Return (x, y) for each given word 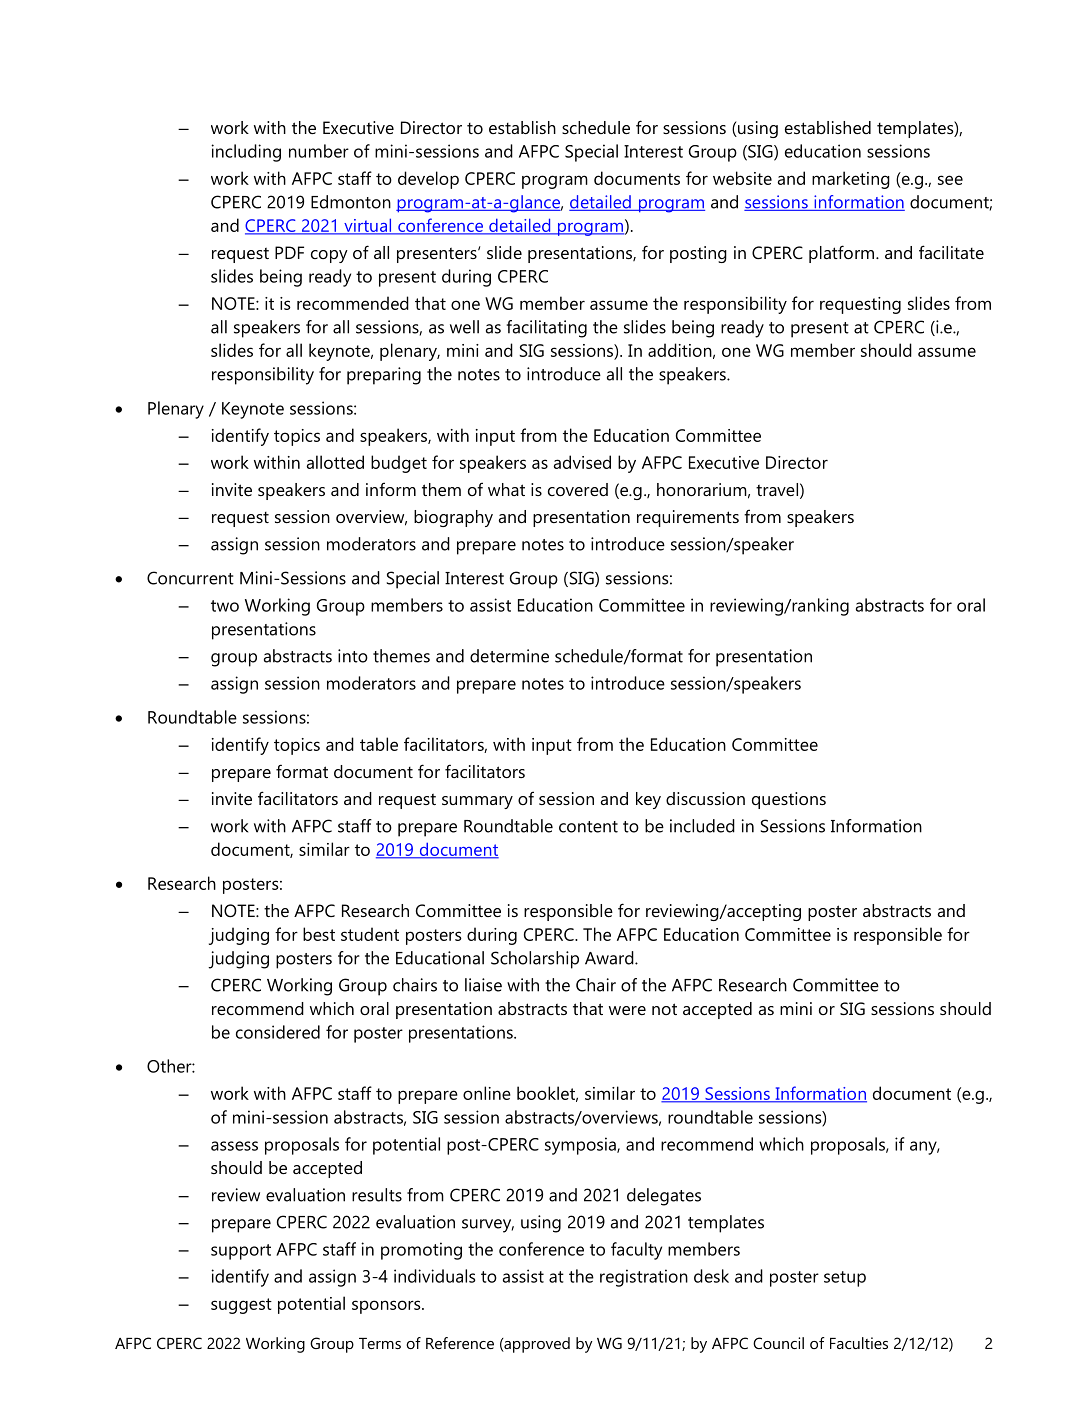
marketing (851, 180)
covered (578, 489)
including (246, 153)
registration (644, 1278)
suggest (241, 1306)
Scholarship (535, 960)
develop (428, 180)
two (225, 606)
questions (789, 800)
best (319, 934)
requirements (688, 518)
